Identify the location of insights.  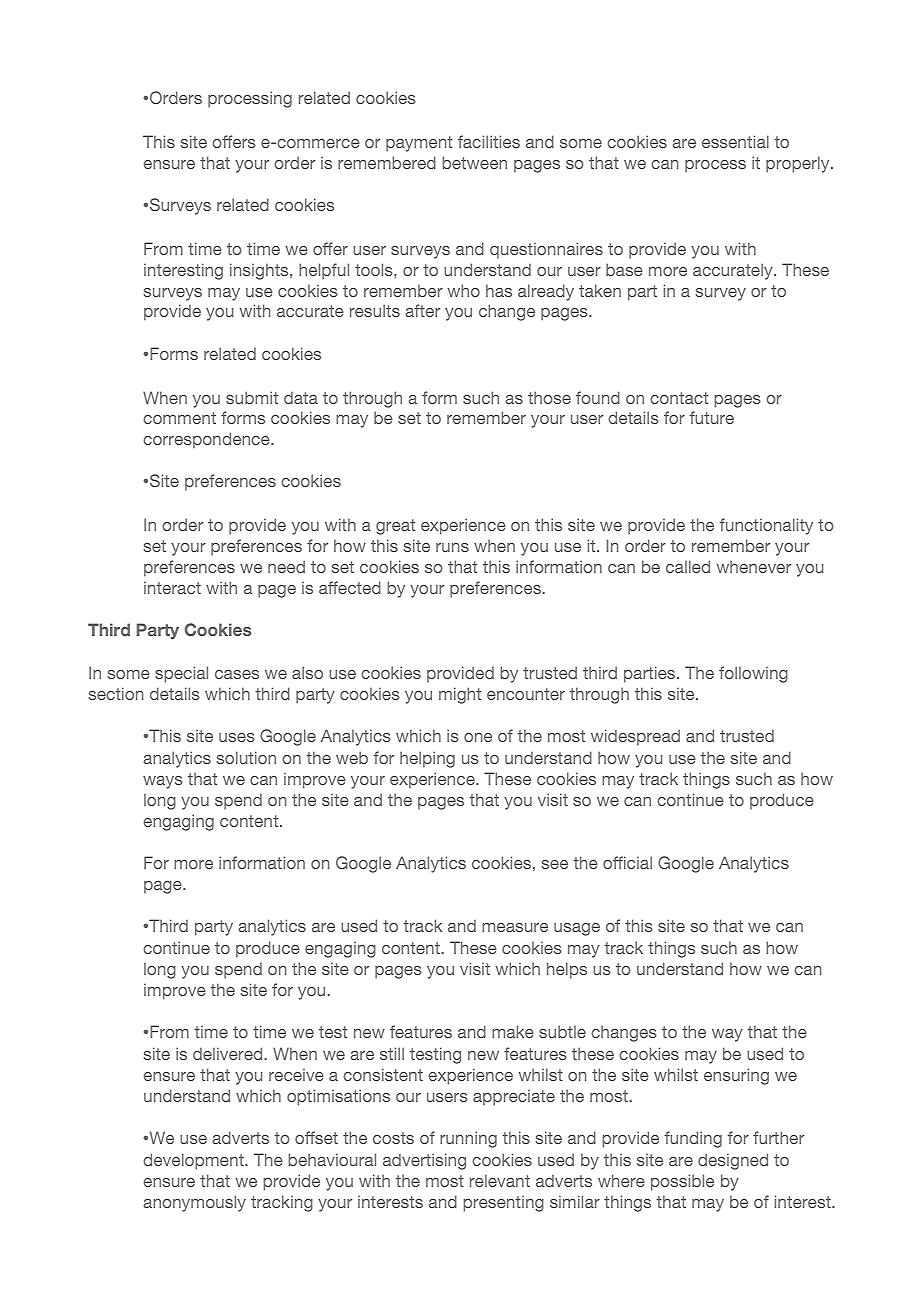
(260, 271).
